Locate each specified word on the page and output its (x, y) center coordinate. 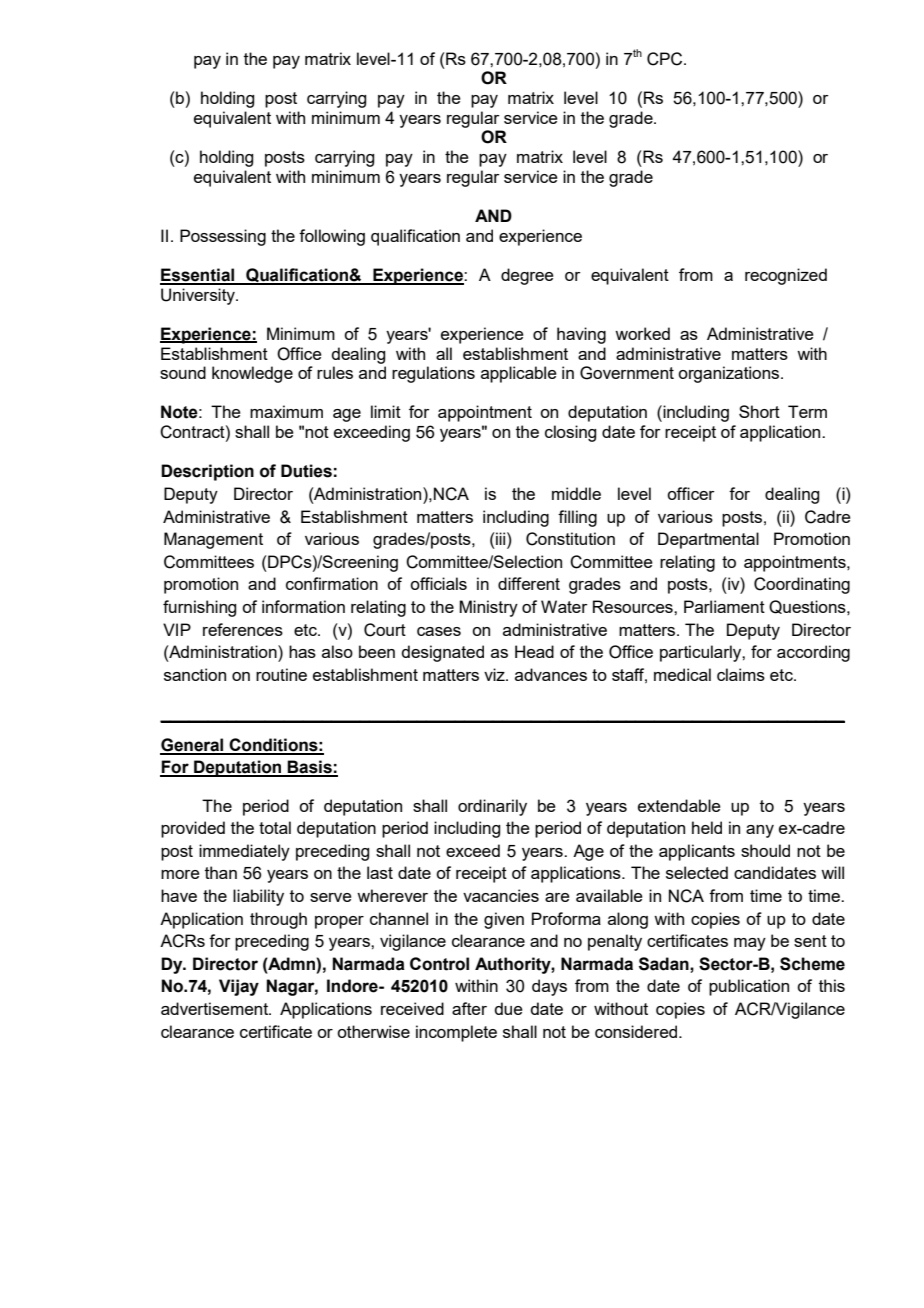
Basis (310, 768)
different (529, 583)
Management (213, 540)
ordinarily (492, 807)
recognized (786, 276)
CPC (666, 59)
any (760, 831)
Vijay (239, 987)
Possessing (223, 237)
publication (749, 987)
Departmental (708, 540)
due (508, 1008)
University (199, 296)
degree (527, 276)
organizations (730, 374)
